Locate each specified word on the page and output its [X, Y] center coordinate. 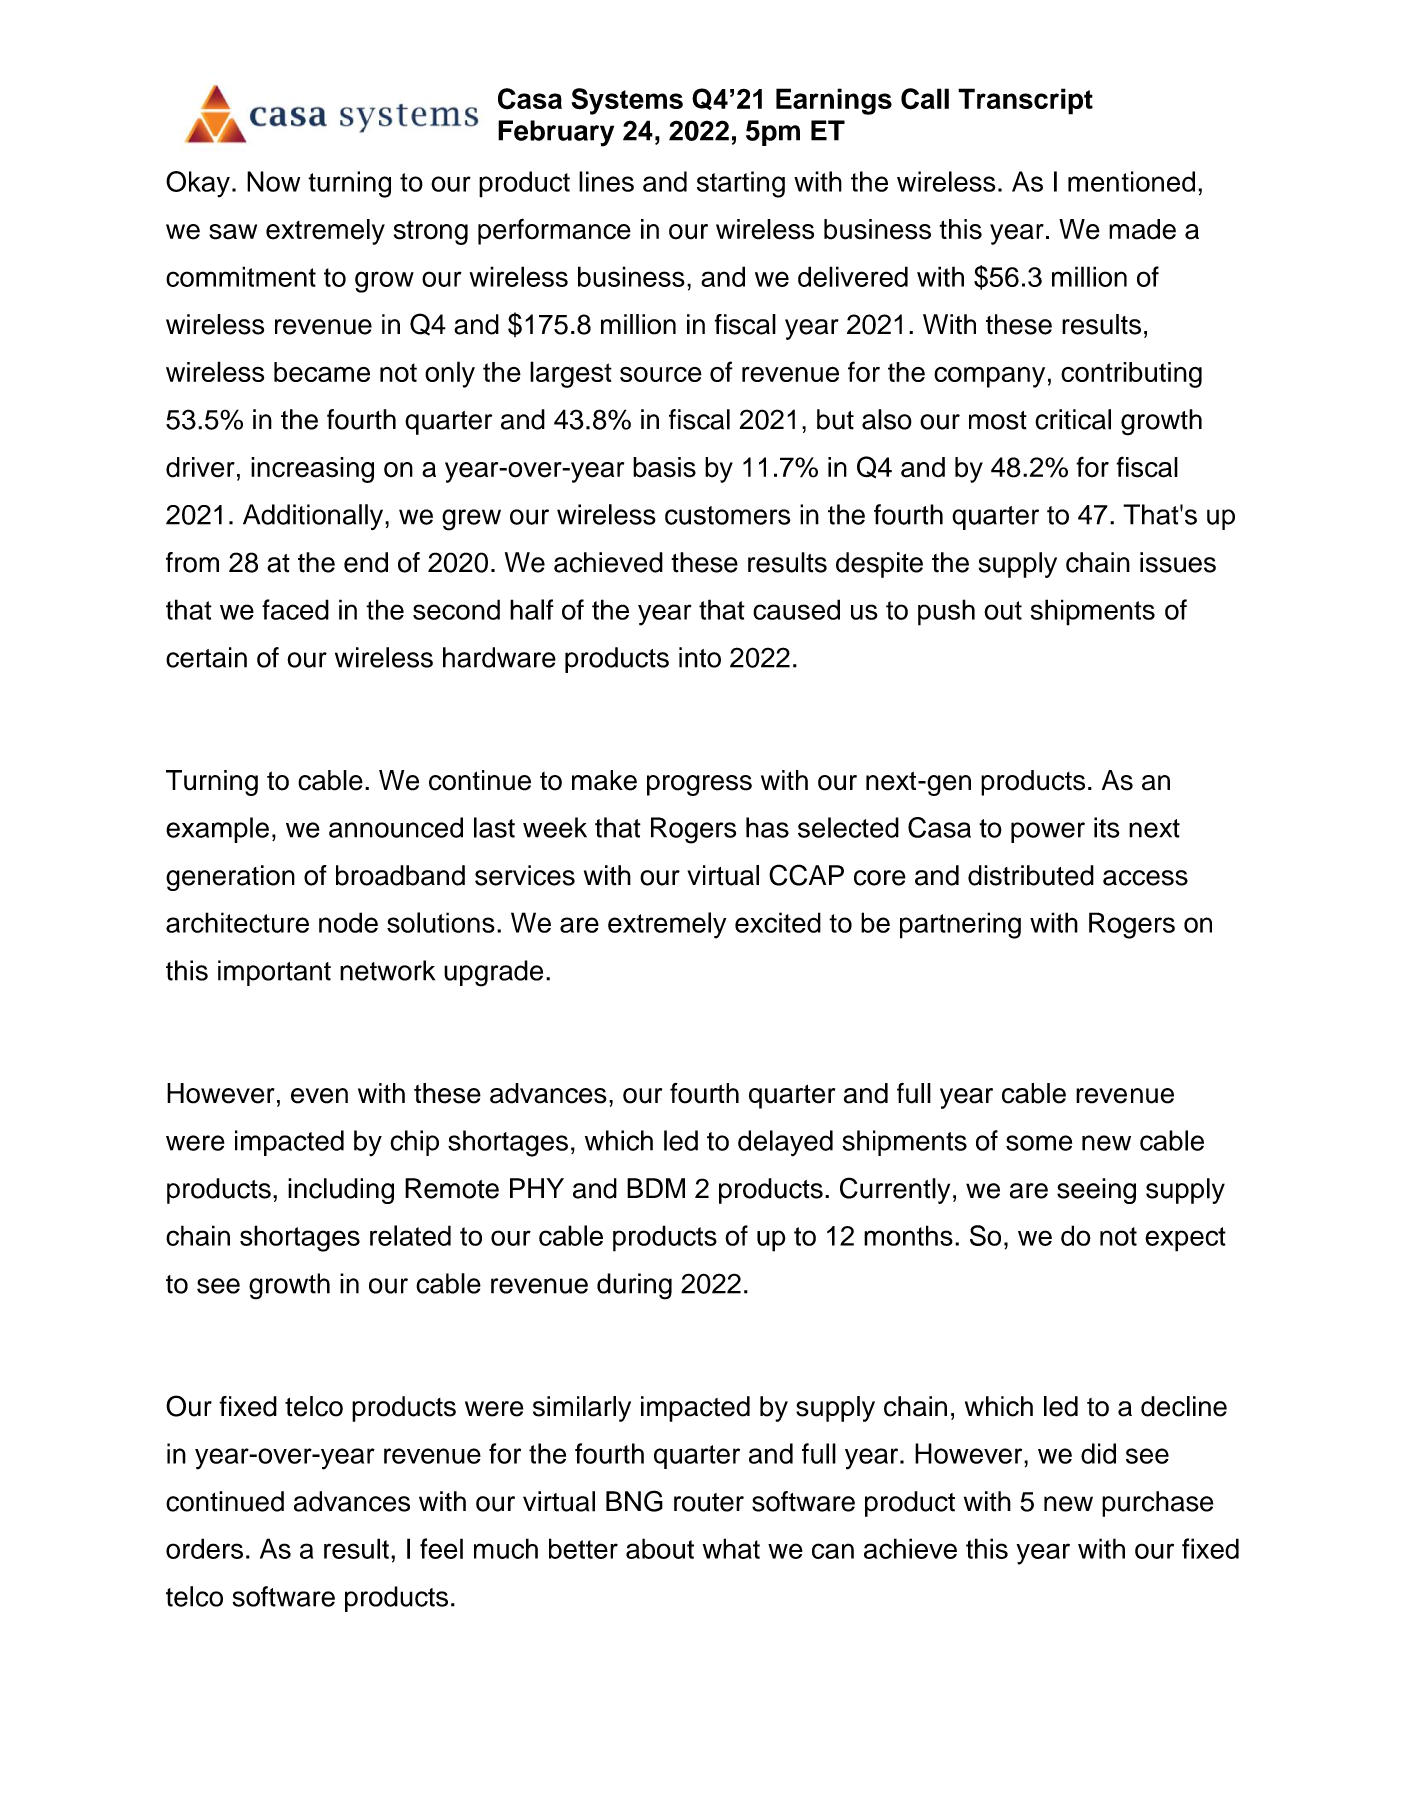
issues [1178, 562]
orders [204, 1548]
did [1098, 1453]
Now [273, 181]
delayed [785, 1143]
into [700, 657]
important [274, 973]
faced [295, 609]
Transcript [1025, 101]
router [709, 1502]
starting [741, 184]
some [1039, 1143]
